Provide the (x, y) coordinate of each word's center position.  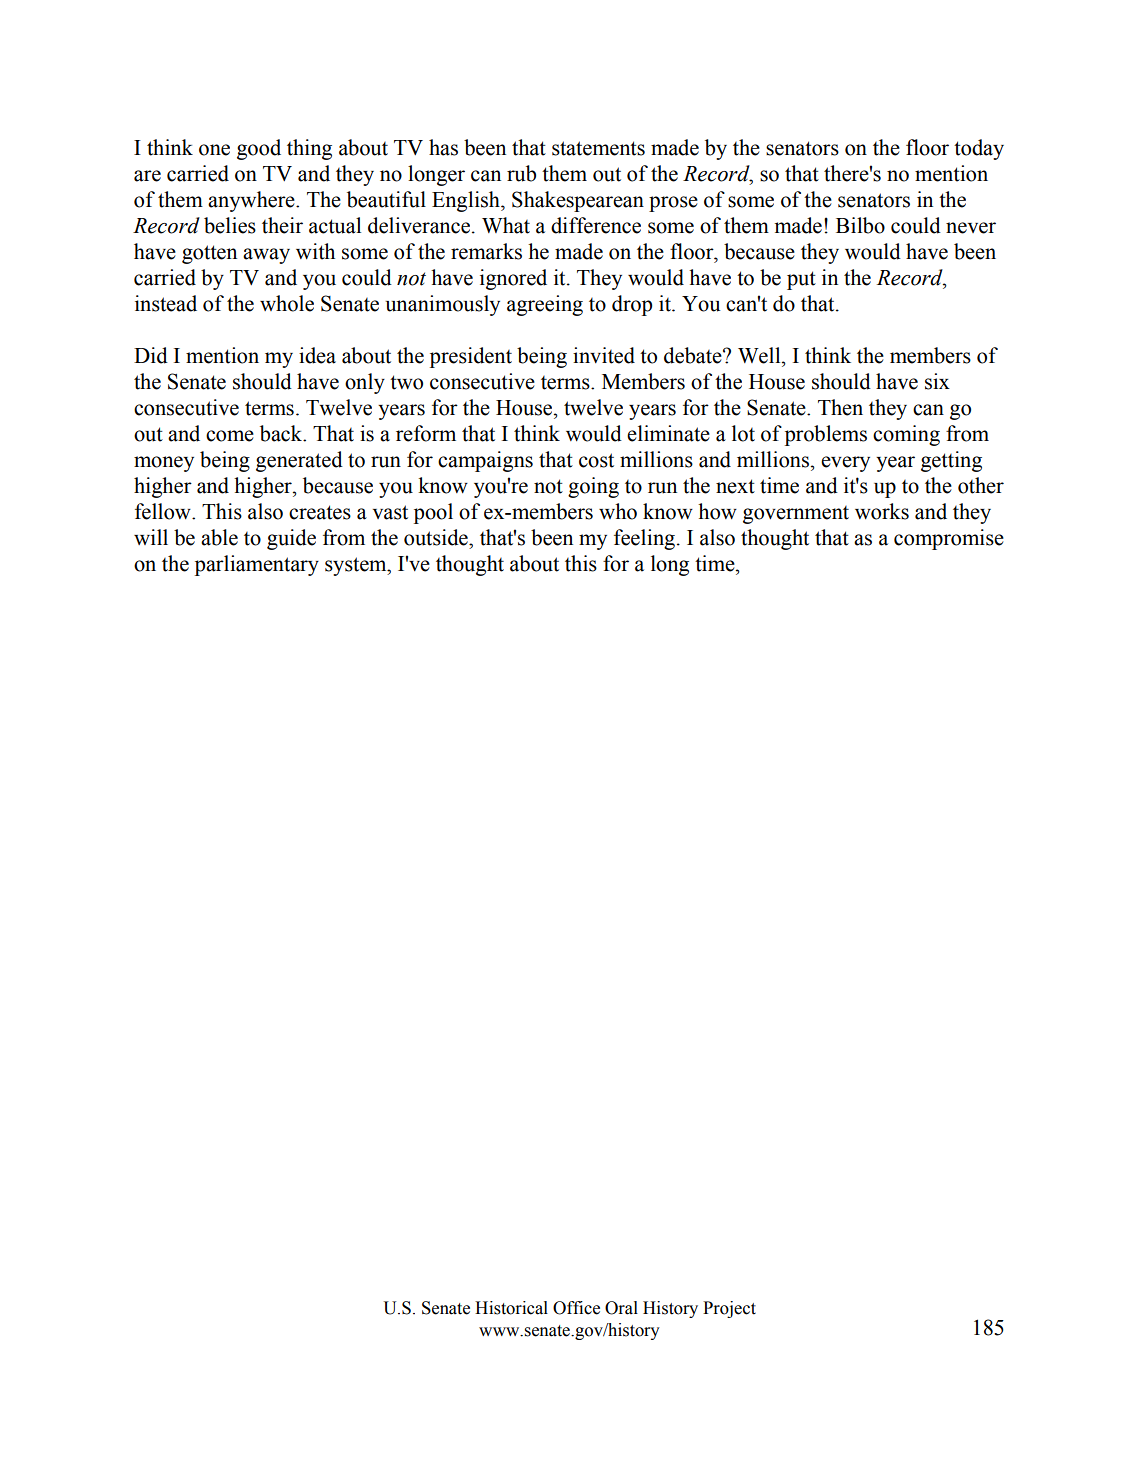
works (882, 511)
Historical (511, 1308)
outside (437, 537)
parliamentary (257, 565)
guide (291, 539)
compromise (949, 539)
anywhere (252, 201)
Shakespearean (578, 201)
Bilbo (860, 225)
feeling (644, 539)
